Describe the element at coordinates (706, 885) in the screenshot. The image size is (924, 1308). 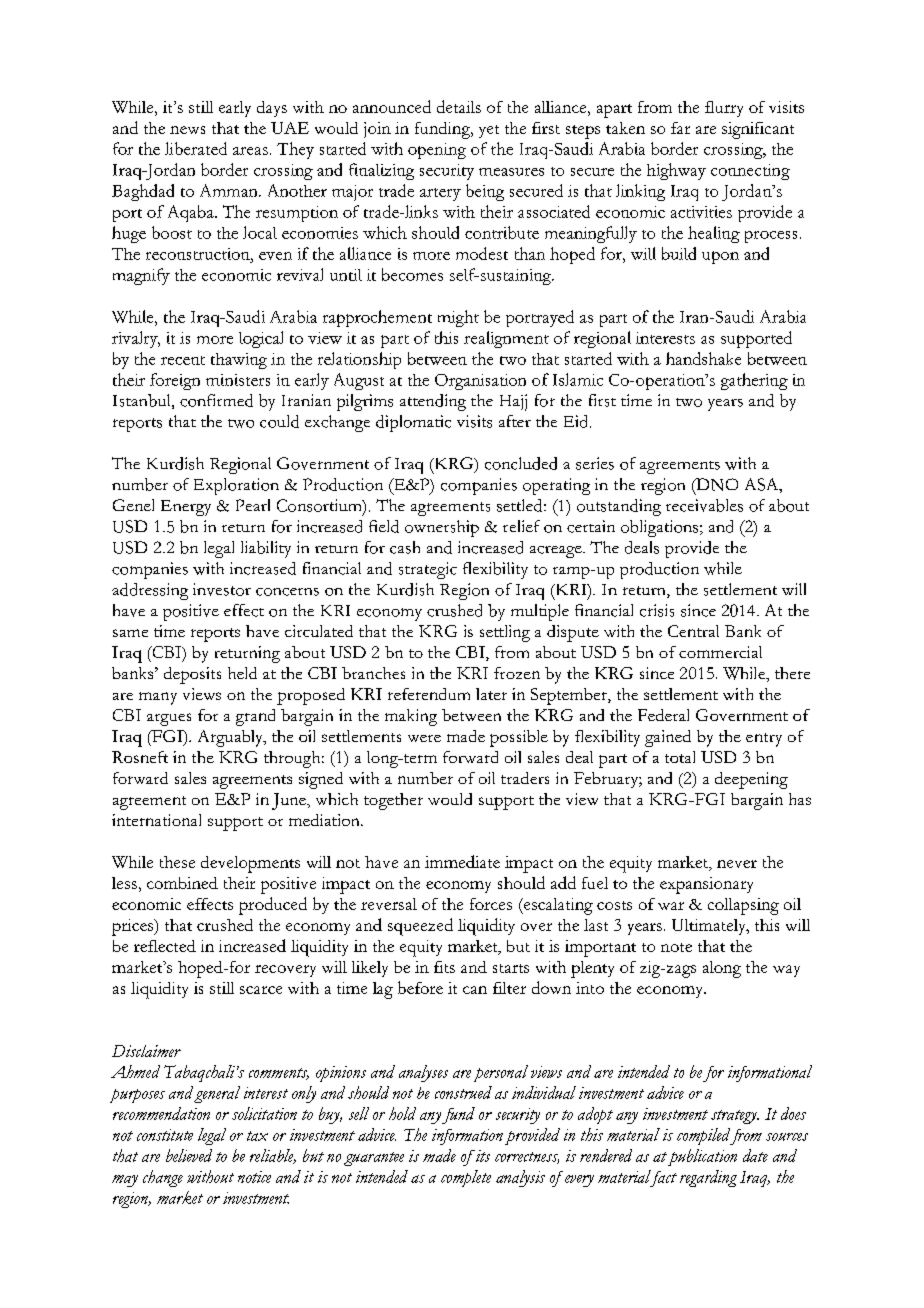
I see `expansionary` at that location.
